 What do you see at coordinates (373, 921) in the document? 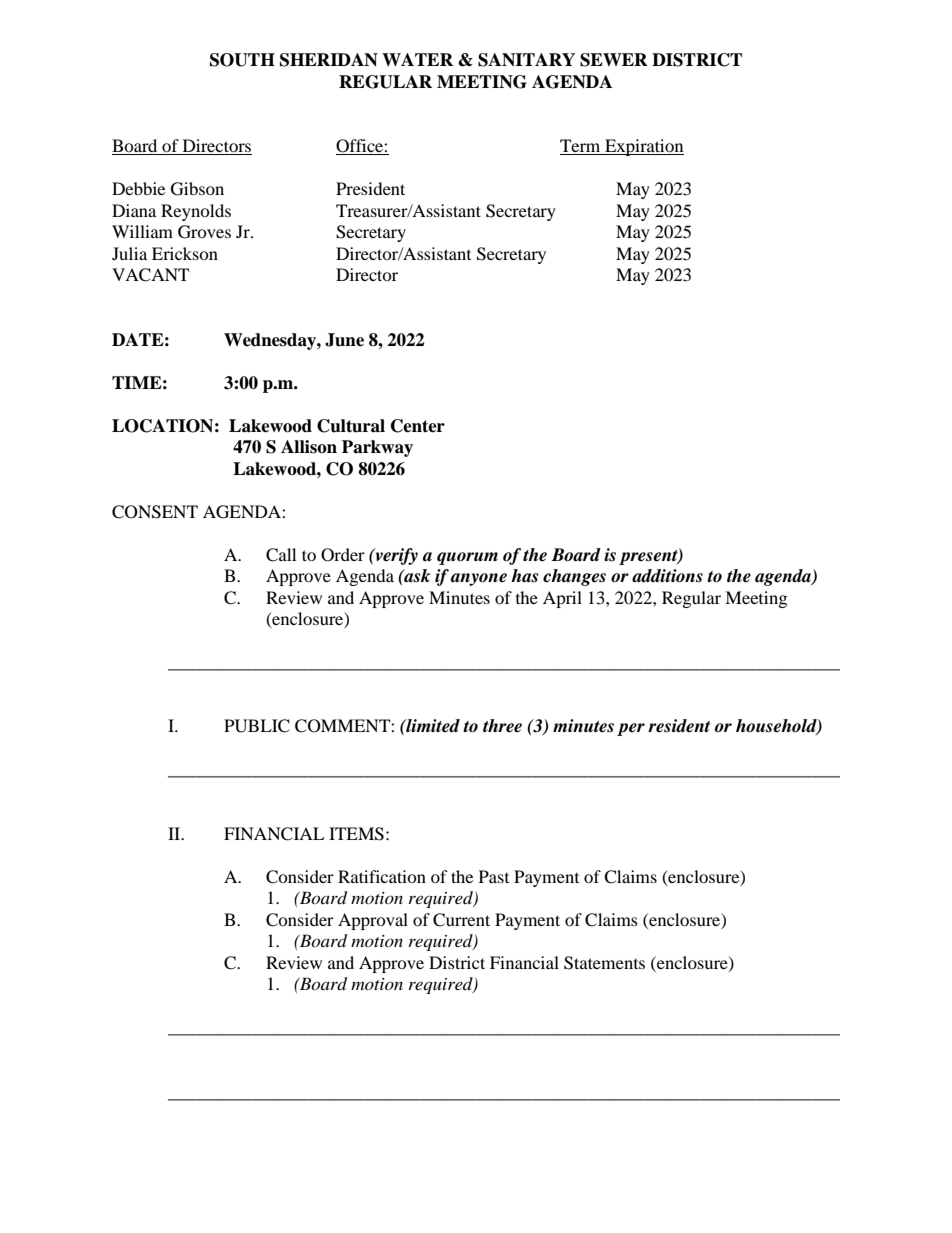
I see `Approval` at bounding box center [373, 921].
